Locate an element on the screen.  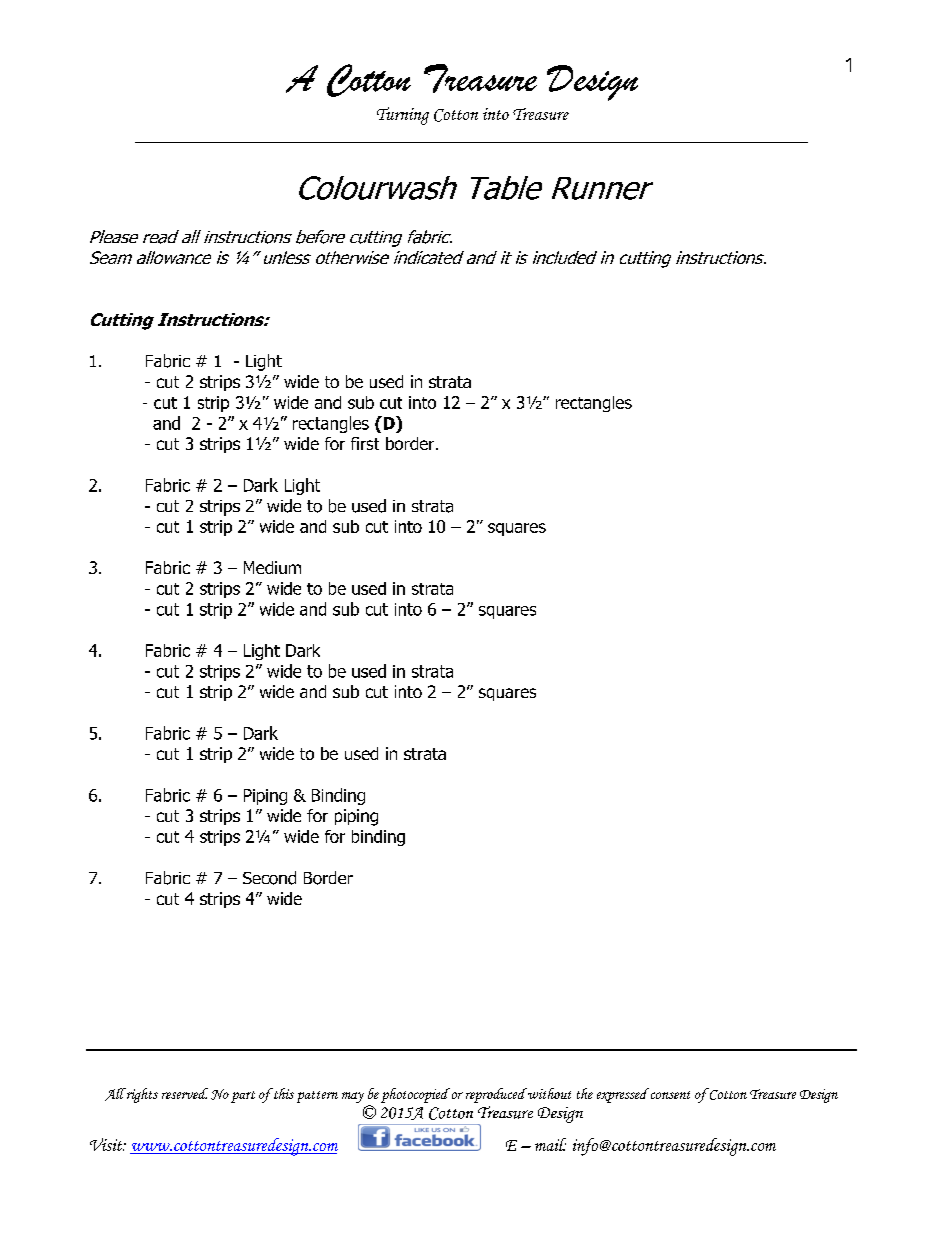
photocopied is located at coordinates (415, 1095).
